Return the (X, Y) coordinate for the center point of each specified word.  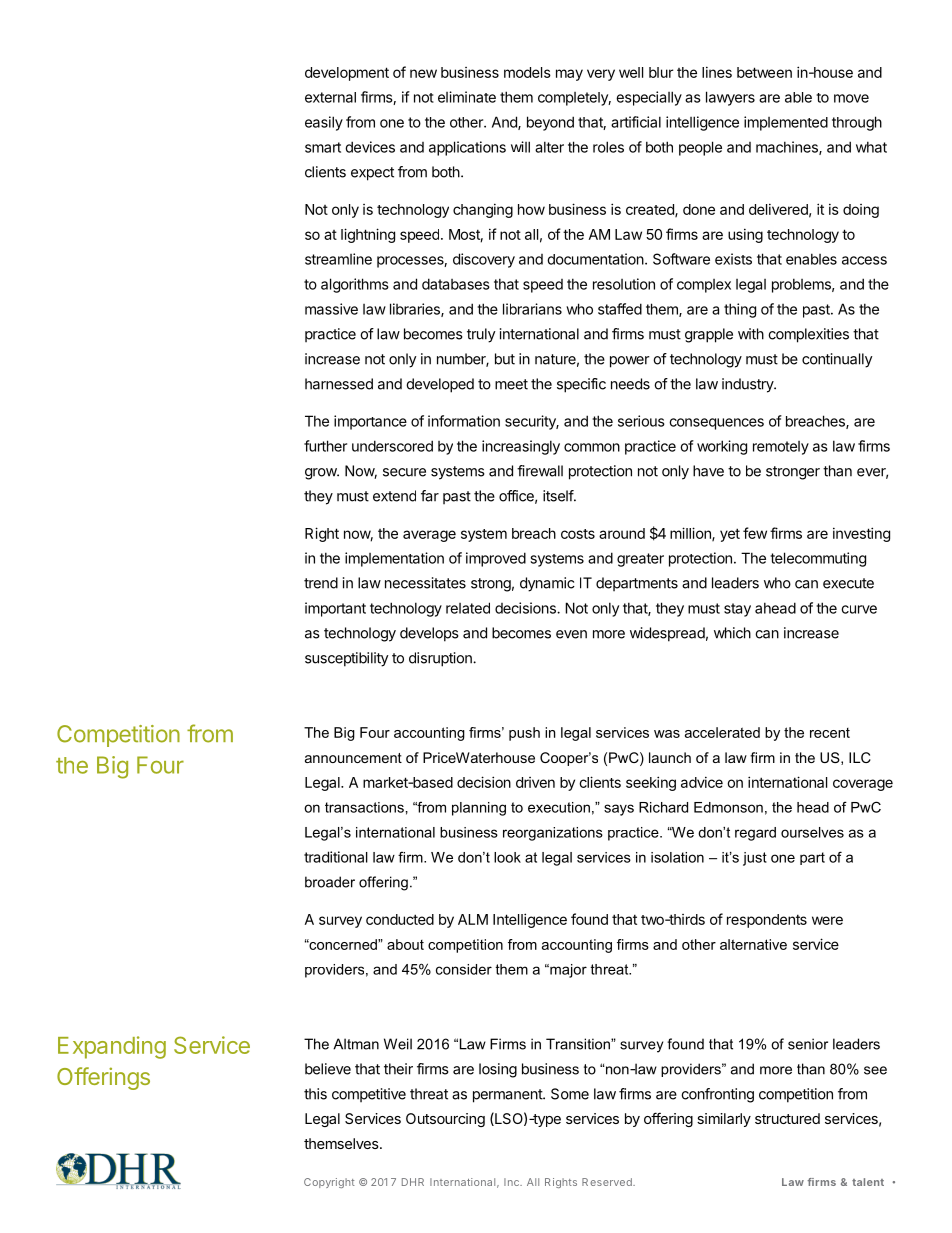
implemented (786, 123)
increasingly (521, 447)
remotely (781, 448)
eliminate (467, 97)
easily (324, 123)
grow (321, 474)
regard (755, 834)
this (315, 1094)
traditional (336, 857)
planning (479, 809)
